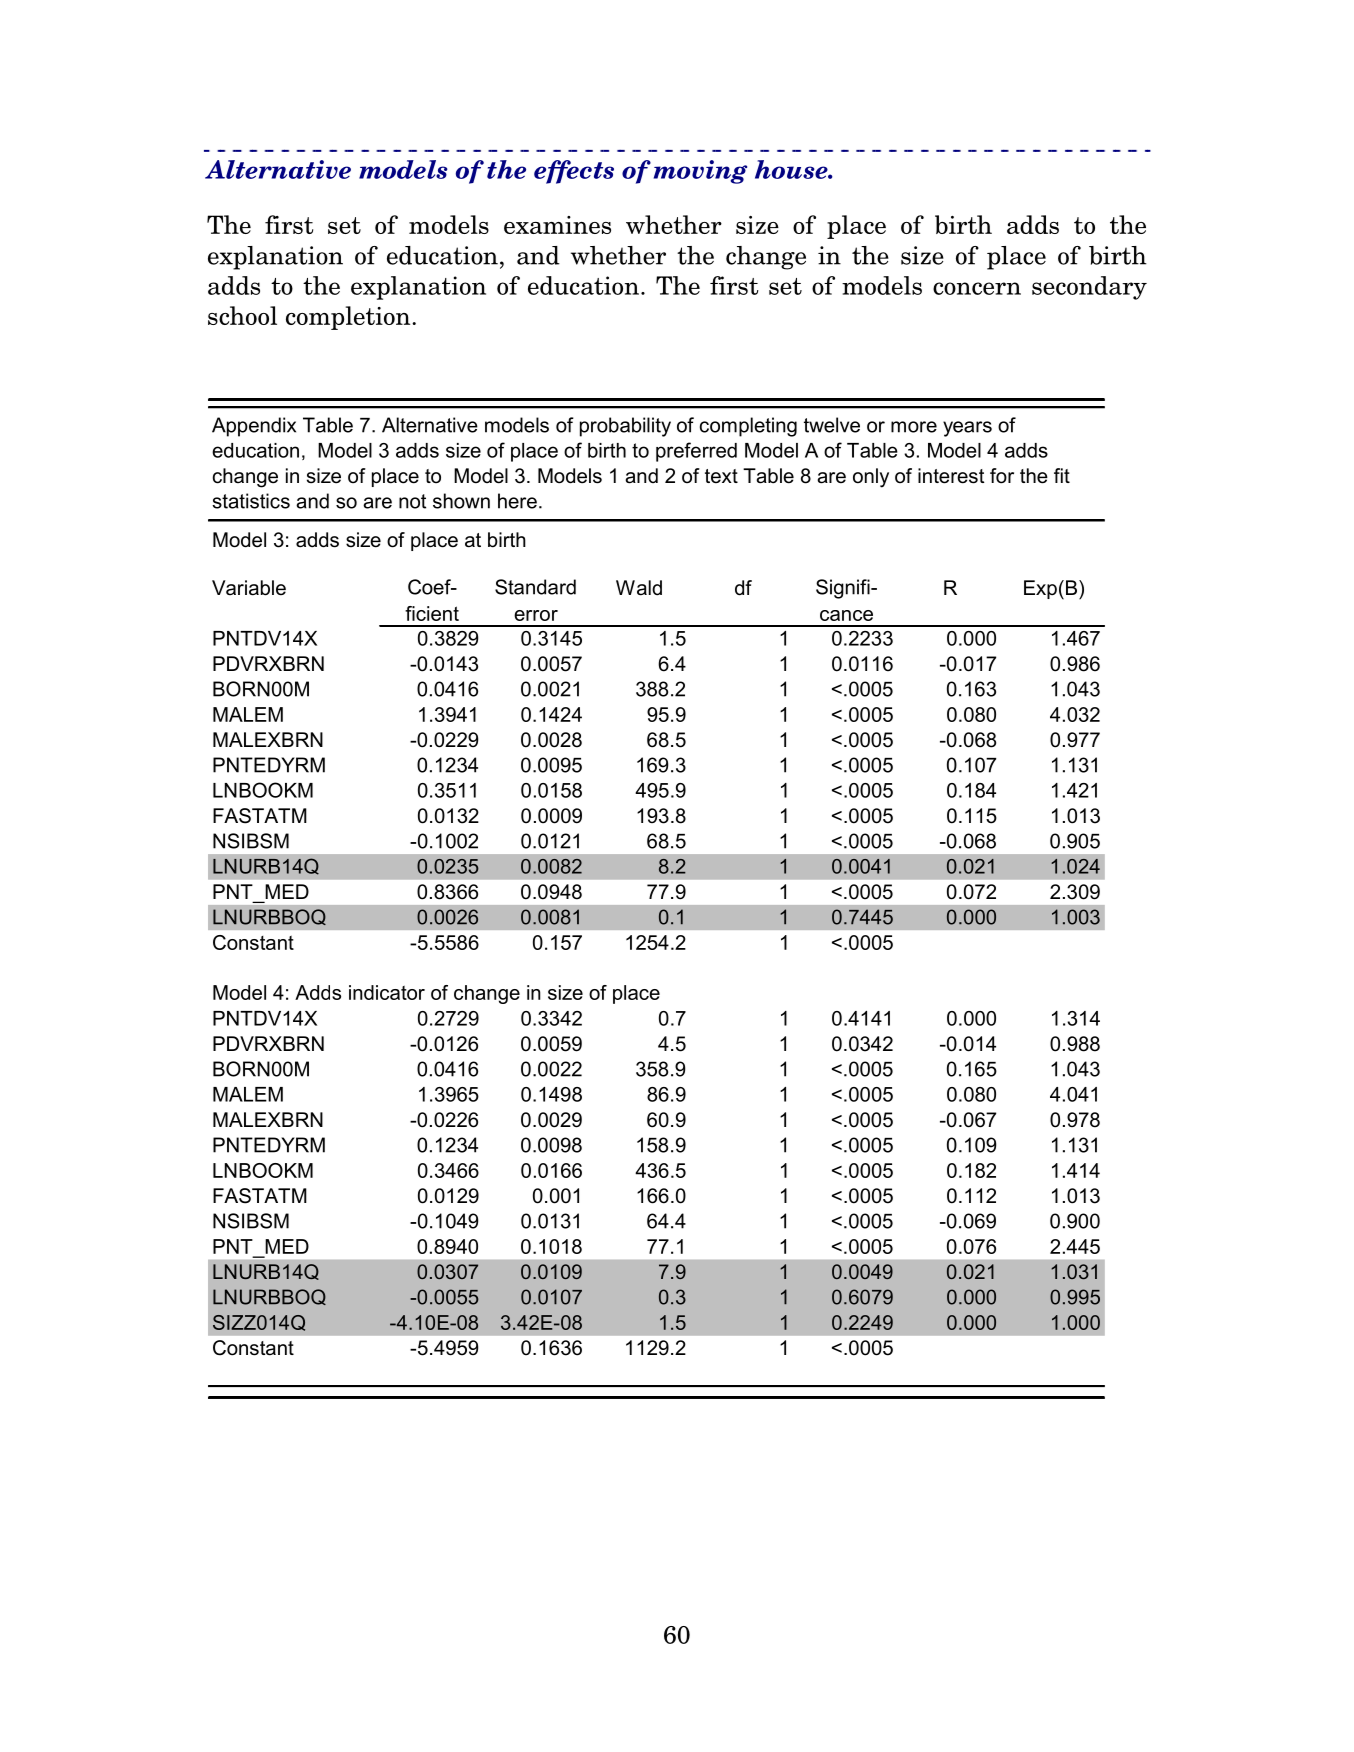 Image resolution: width=1354 pixels, height=1752 pixels. Describe the element at coordinates (254, 427) in the document. I see `Appendix` at that location.
